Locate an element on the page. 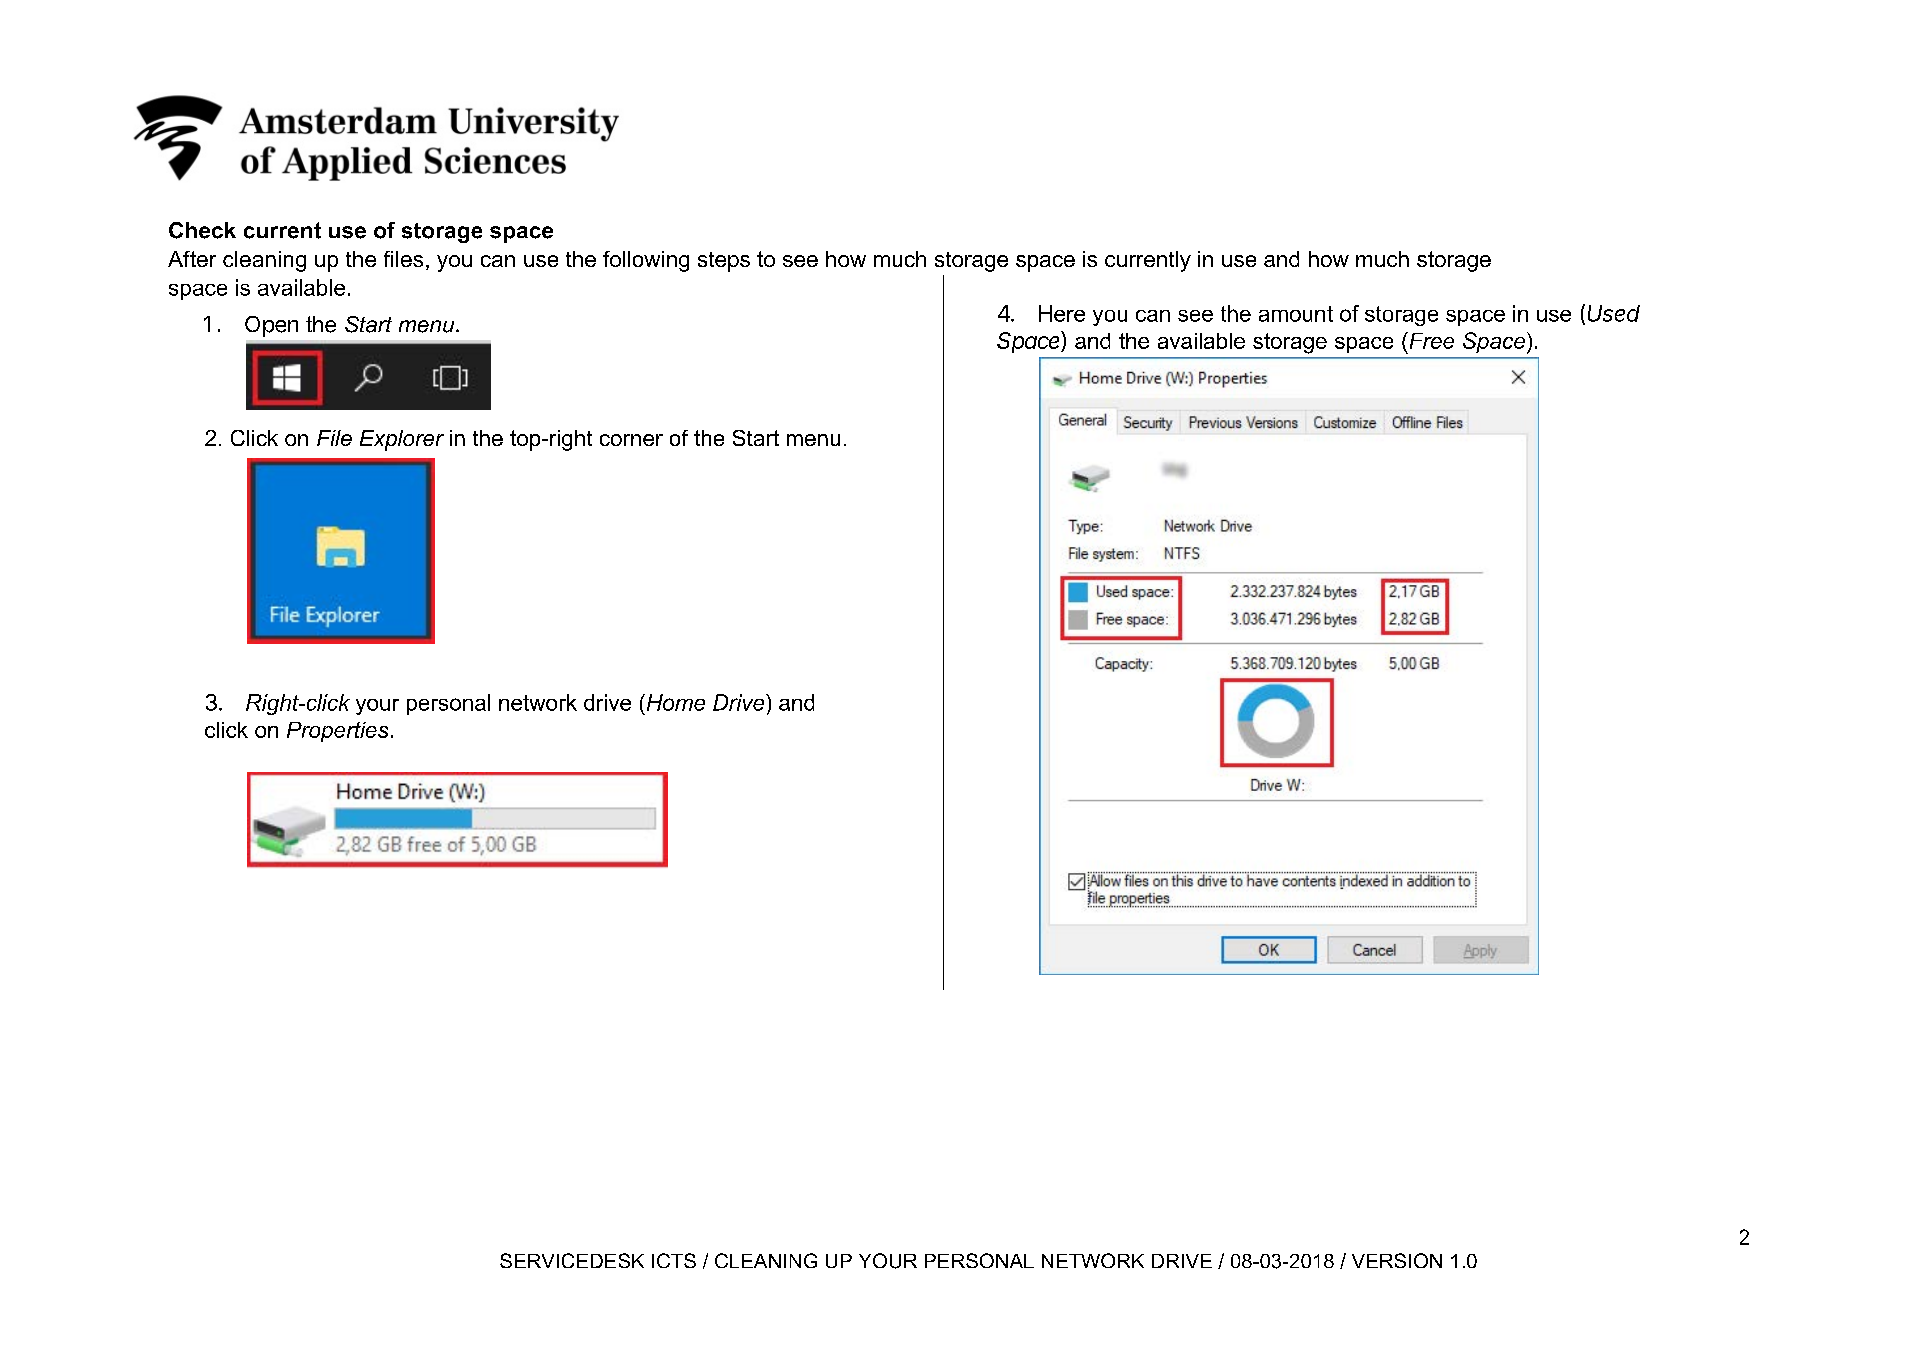 The height and width of the page is (1353, 1913). Properties is located at coordinates (337, 732).
